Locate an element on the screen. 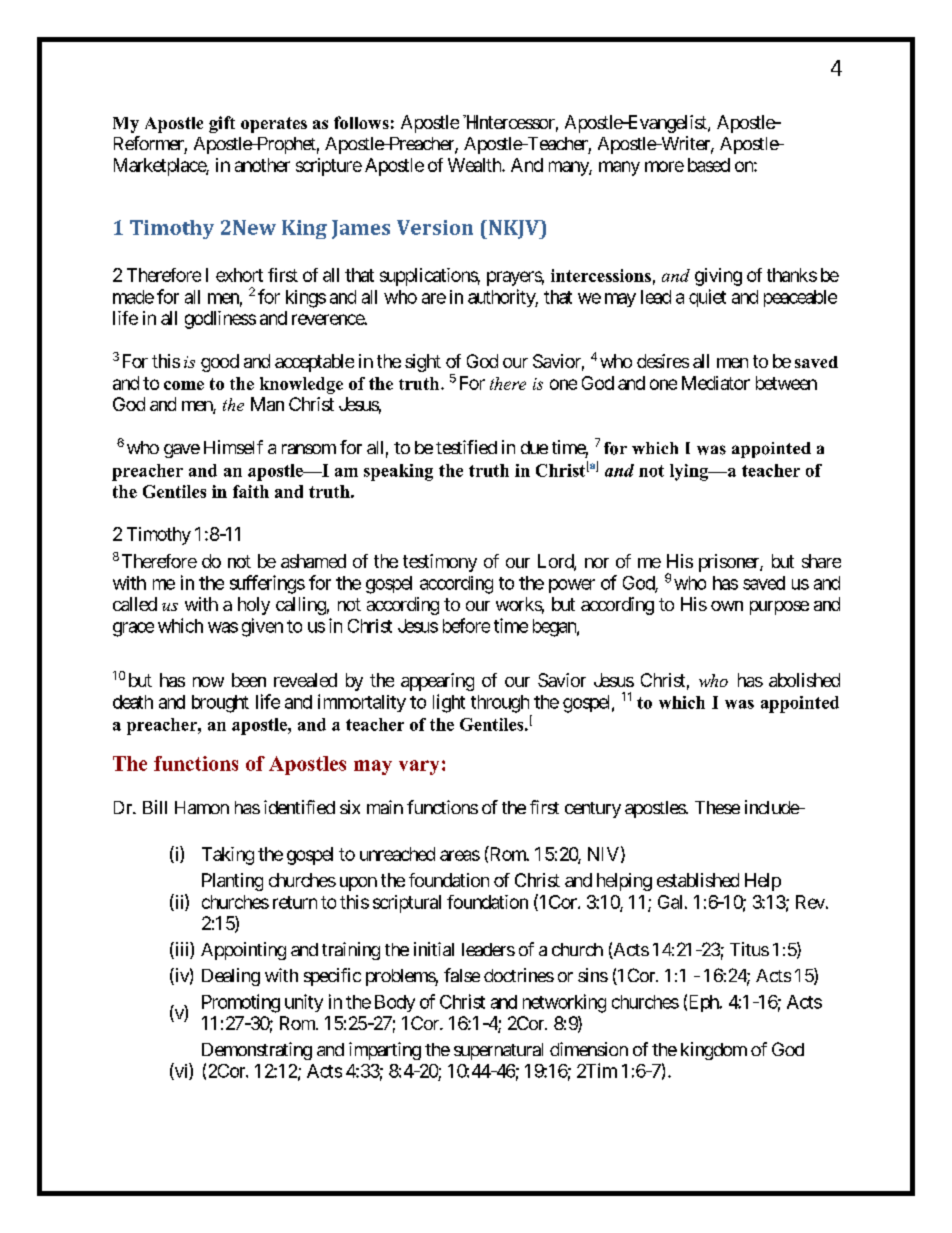 Image resolution: width=952 pixels, height=1233 pixels. based is located at coordinates (709, 165).
